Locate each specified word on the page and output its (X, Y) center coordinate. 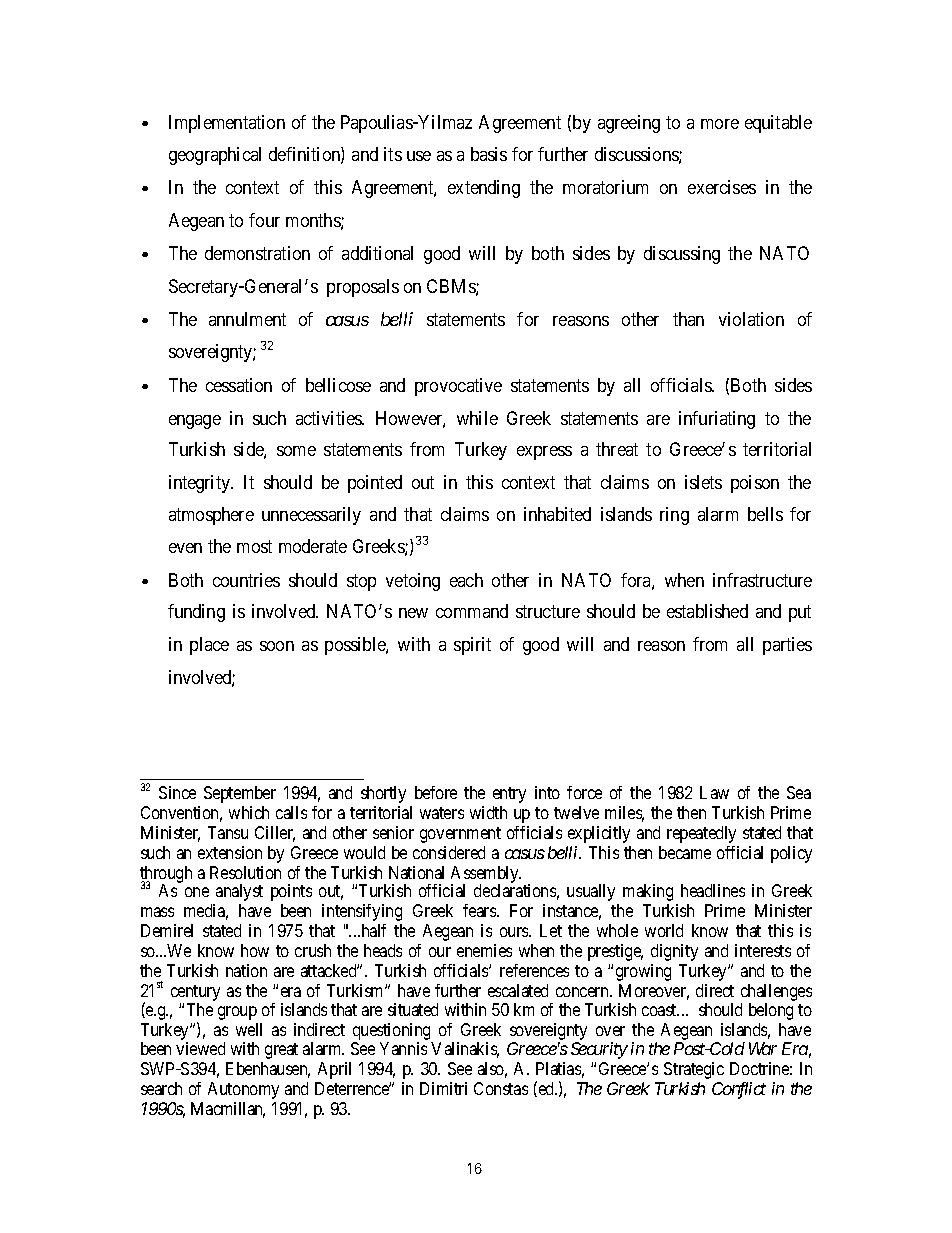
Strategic (694, 1070)
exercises (722, 187)
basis (489, 154)
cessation (239, 385)
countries (246, 580)
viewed (200, 1048)
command (472, 611)
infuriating (717, 420)
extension (230, 852)
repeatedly (701, 834)
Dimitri (443, 1088)
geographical (215, 156)
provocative (458, 387)
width (488, 812)
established (707, 611)
